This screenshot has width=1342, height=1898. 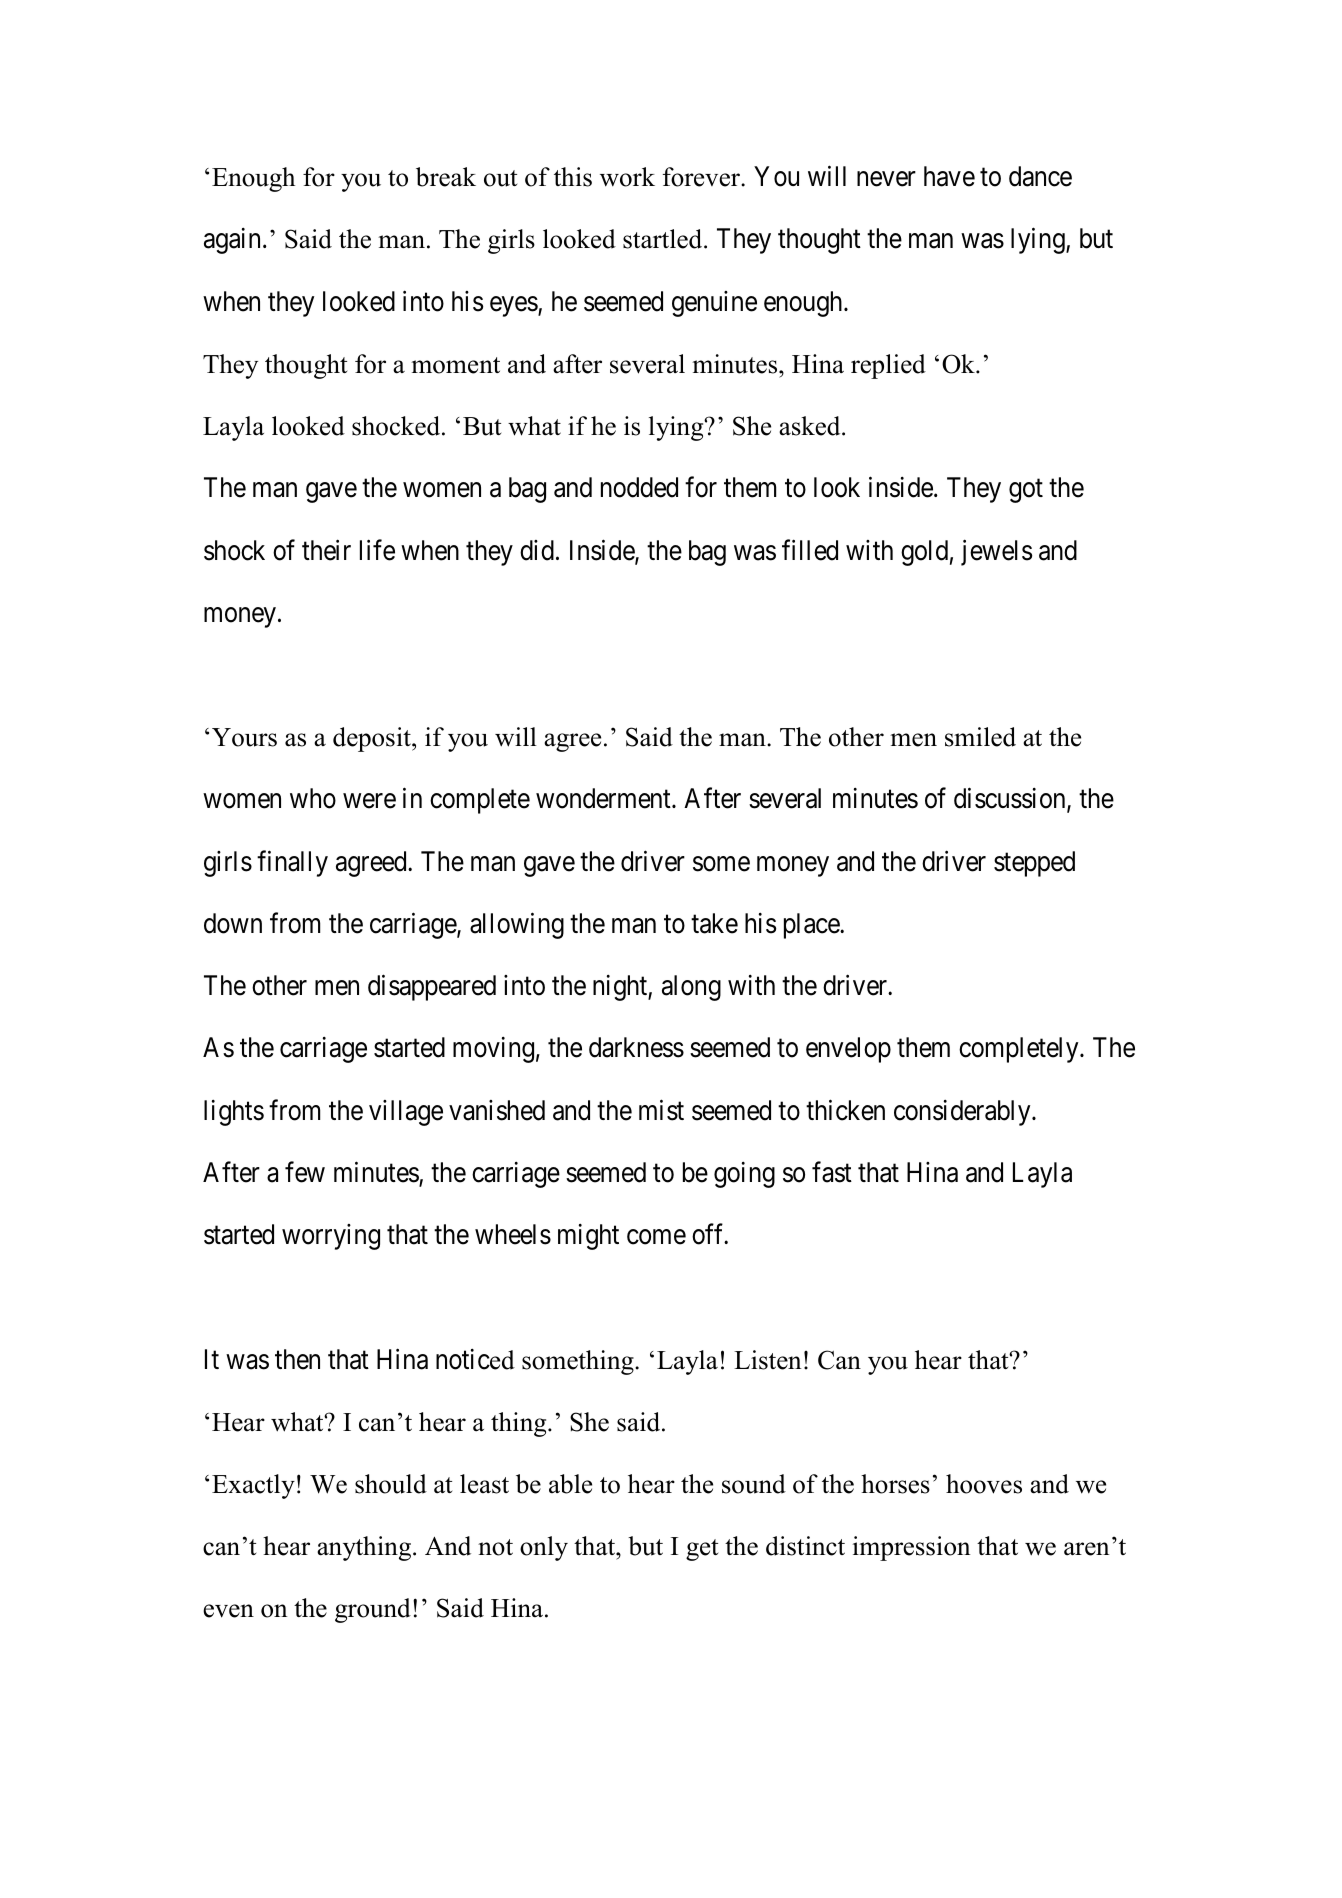 What do you see at coordinates (305, 1172) in the screenshot?
I see `few` at bounding box center [305, 1172].
